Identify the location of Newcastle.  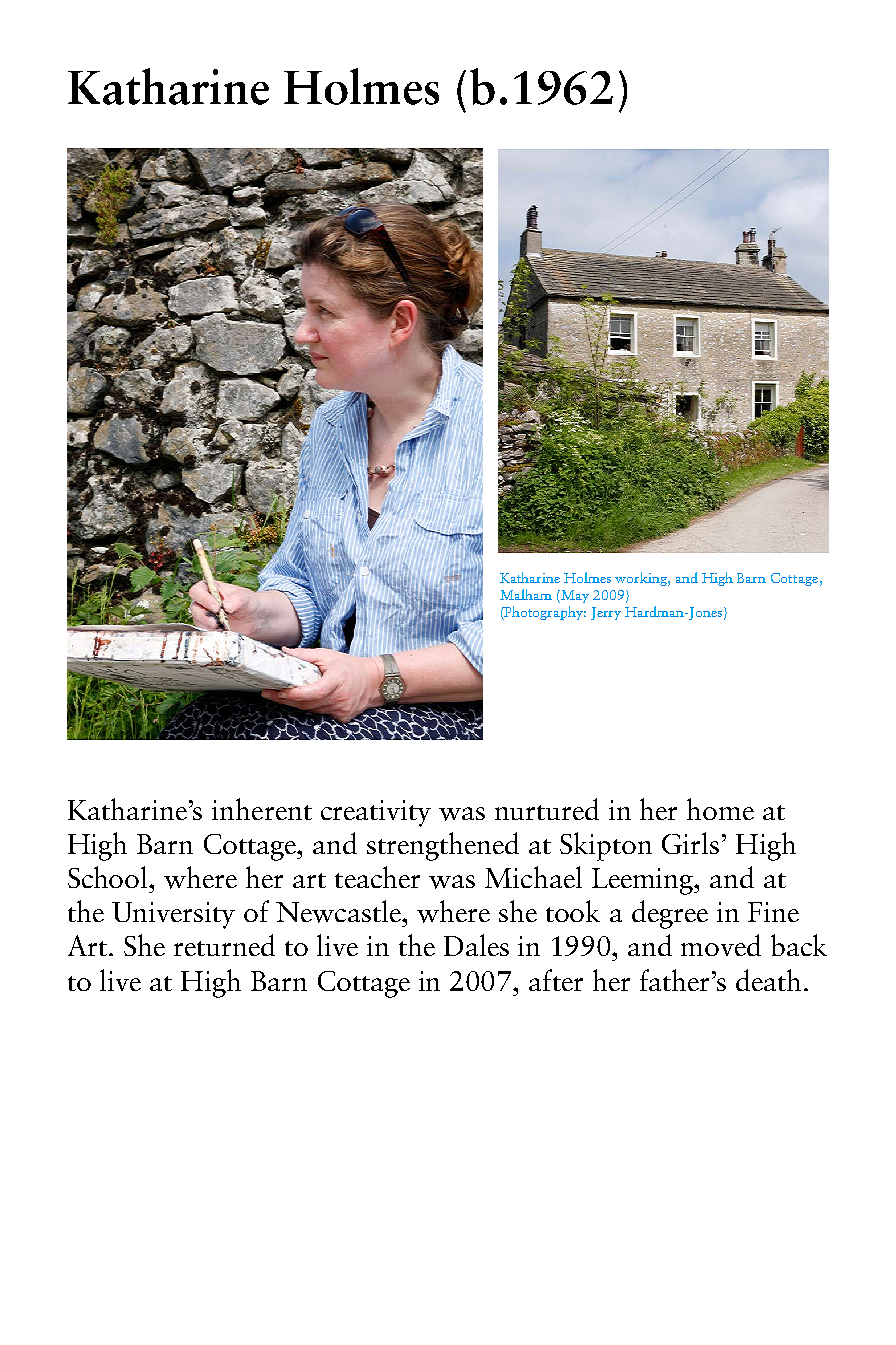
(339, 911).
